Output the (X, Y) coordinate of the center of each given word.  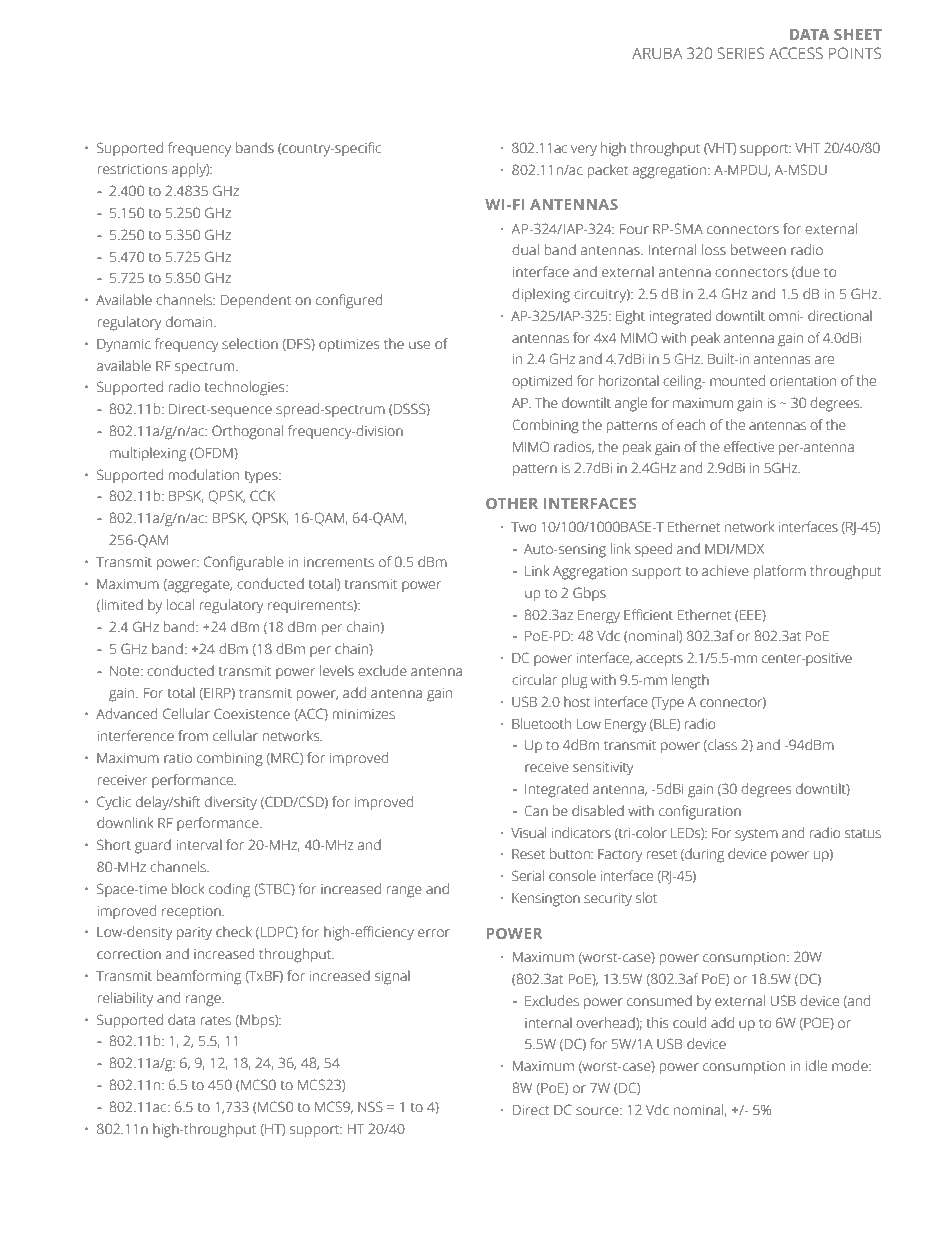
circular (534, 680)
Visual (528, 833)
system (756, 835)
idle (816, 1066)
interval (199, 845)
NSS (370, 1107)
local (180, 605)
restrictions (133, 169)
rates (216, 1021)
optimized (542, 382)
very (584, 151)
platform (780, 572)
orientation (803, 381)
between (758, 250)
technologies (246, 388)
